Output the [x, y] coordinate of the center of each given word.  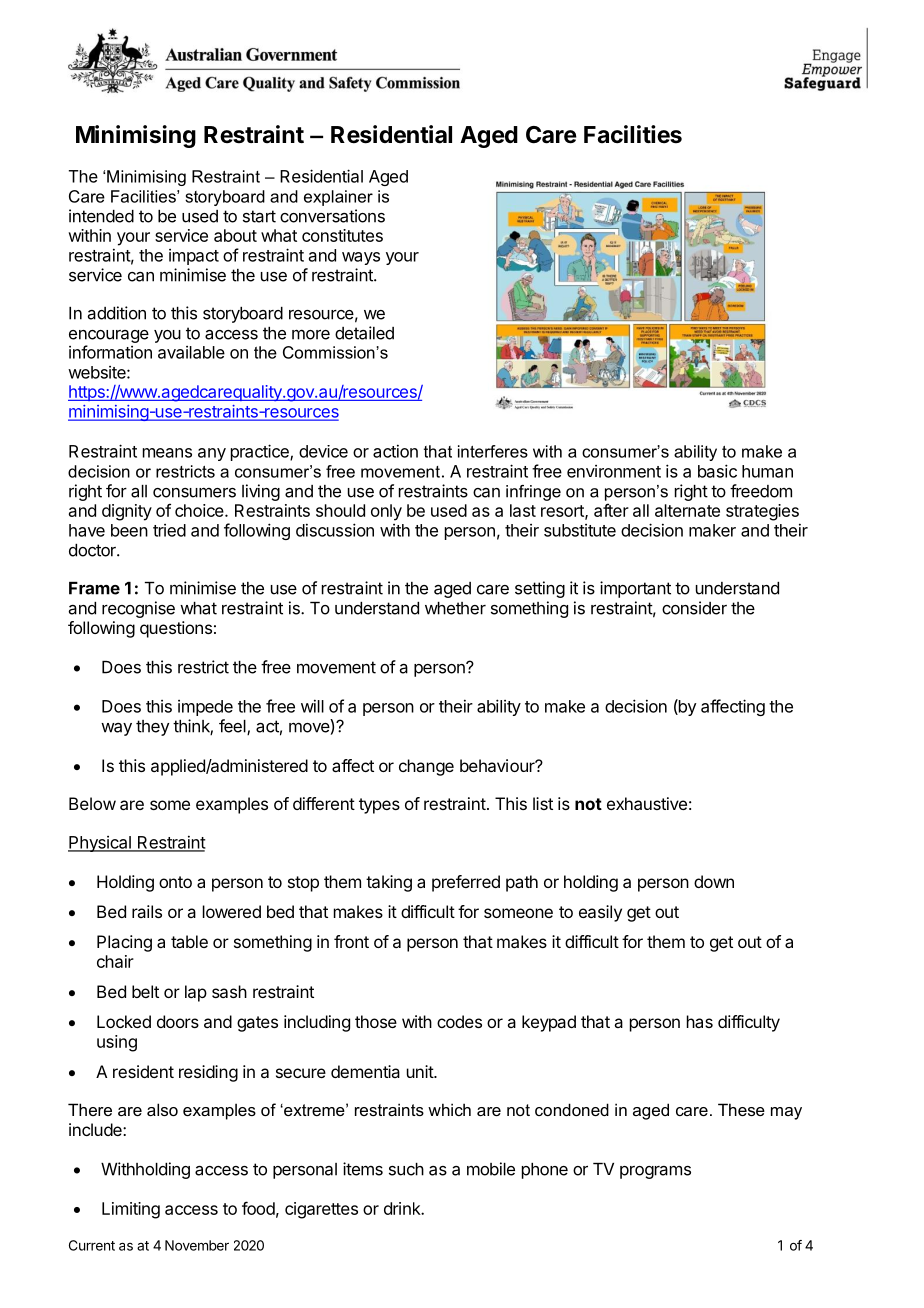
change [426, 767]
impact [194, 257]
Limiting [131, 1210]
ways [361, 258]
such [406, 1169]
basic [717, 471]
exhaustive [647, 803]
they [152, 728]
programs [655, 1172]
